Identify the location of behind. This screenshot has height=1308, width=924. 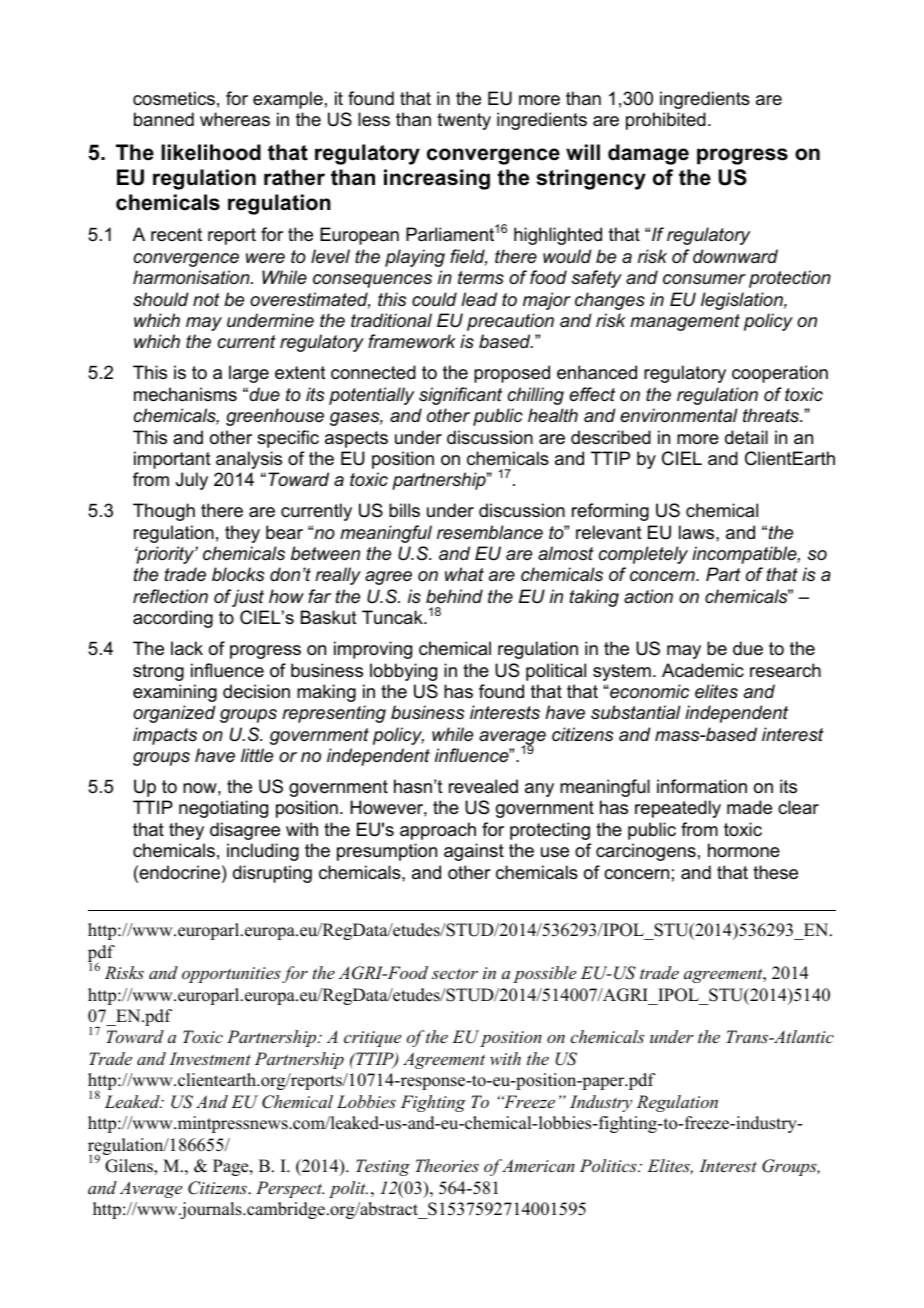
(454, 596).
